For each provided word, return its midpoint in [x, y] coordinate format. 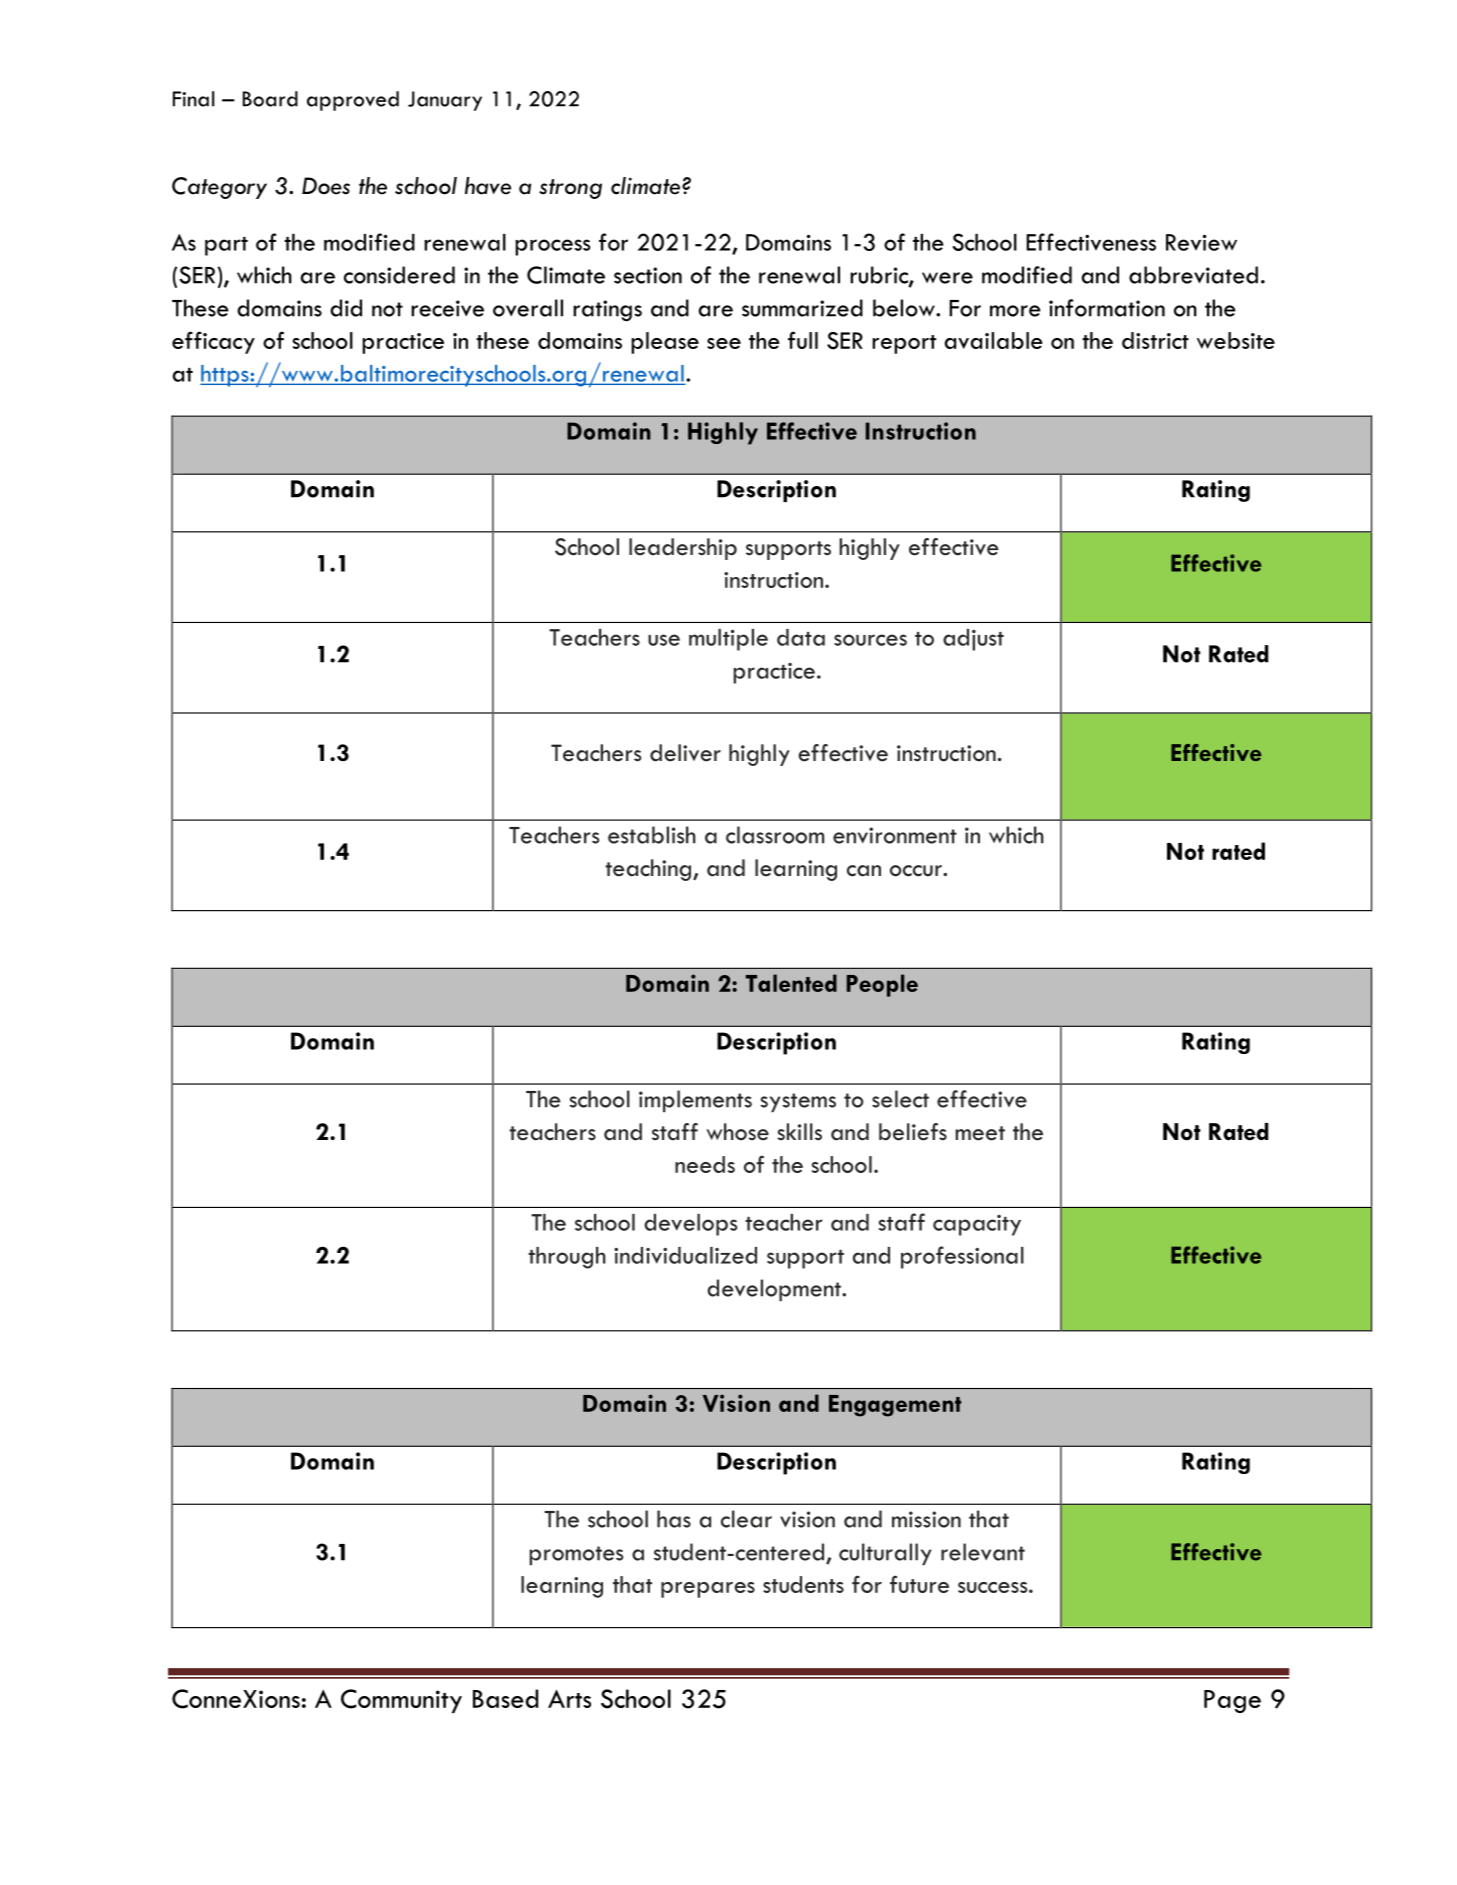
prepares [708, 1590]
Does [326, 186]
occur [917, 871]
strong [570, 189]
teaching [649, 870]
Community [401, 1701]
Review [1201, 242]
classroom [775, 835]
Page [1232, 1701]
